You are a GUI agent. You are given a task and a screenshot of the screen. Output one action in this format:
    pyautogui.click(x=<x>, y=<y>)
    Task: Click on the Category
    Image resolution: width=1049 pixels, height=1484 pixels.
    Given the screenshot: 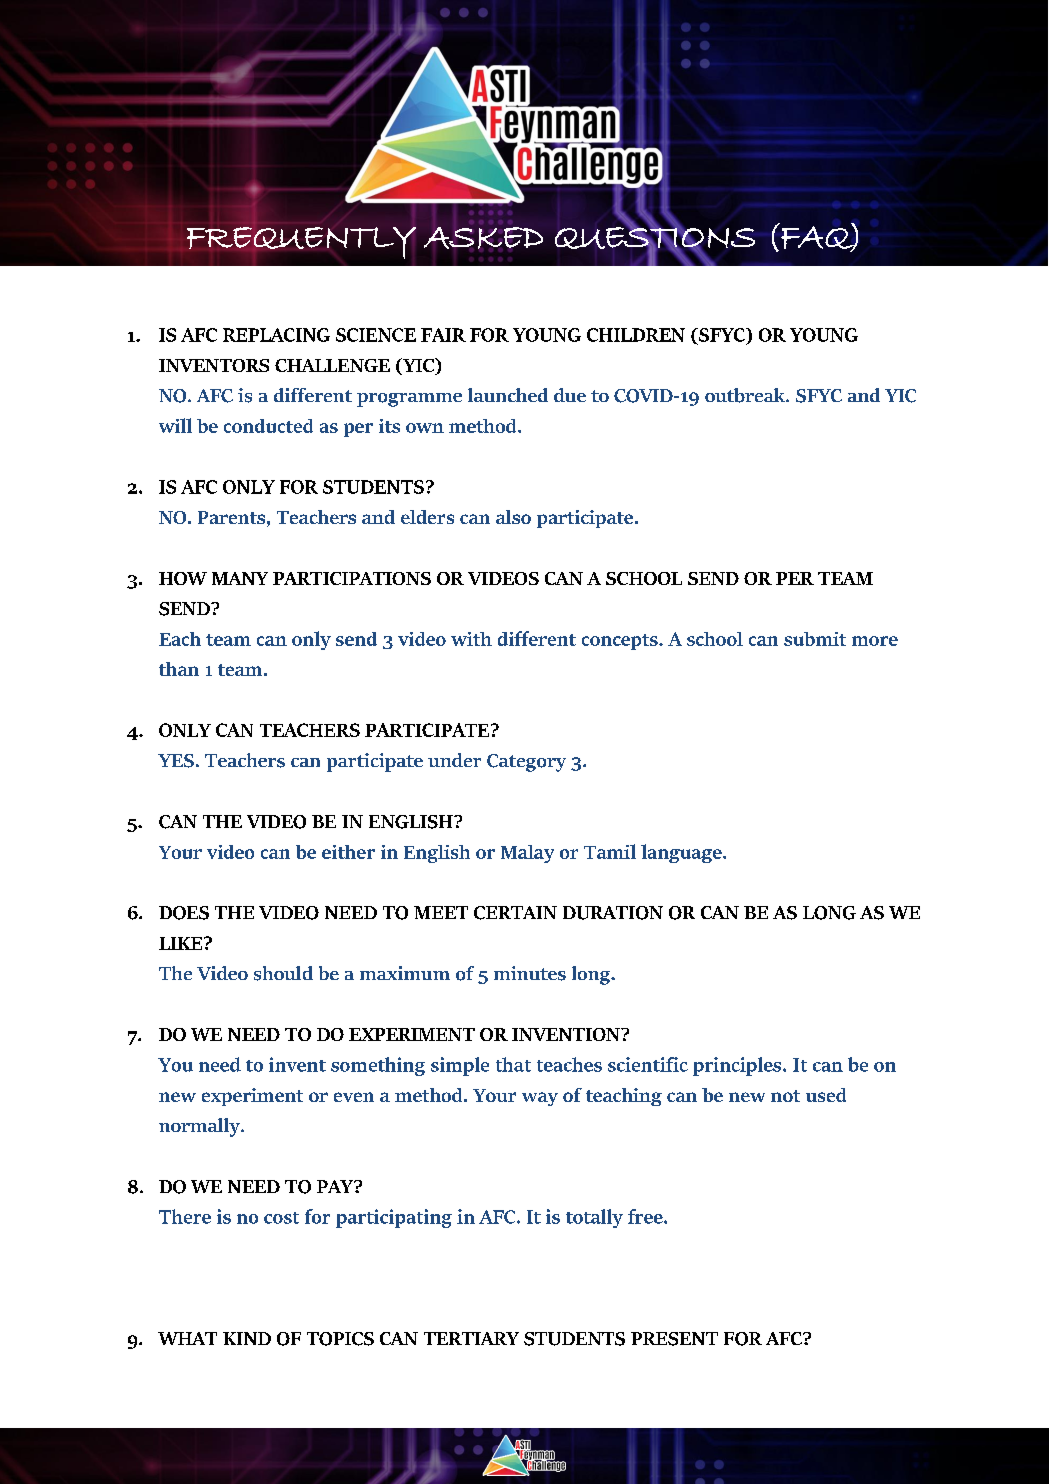 What is the action you would take?
    pyautogui.click(x=526, y=763)
